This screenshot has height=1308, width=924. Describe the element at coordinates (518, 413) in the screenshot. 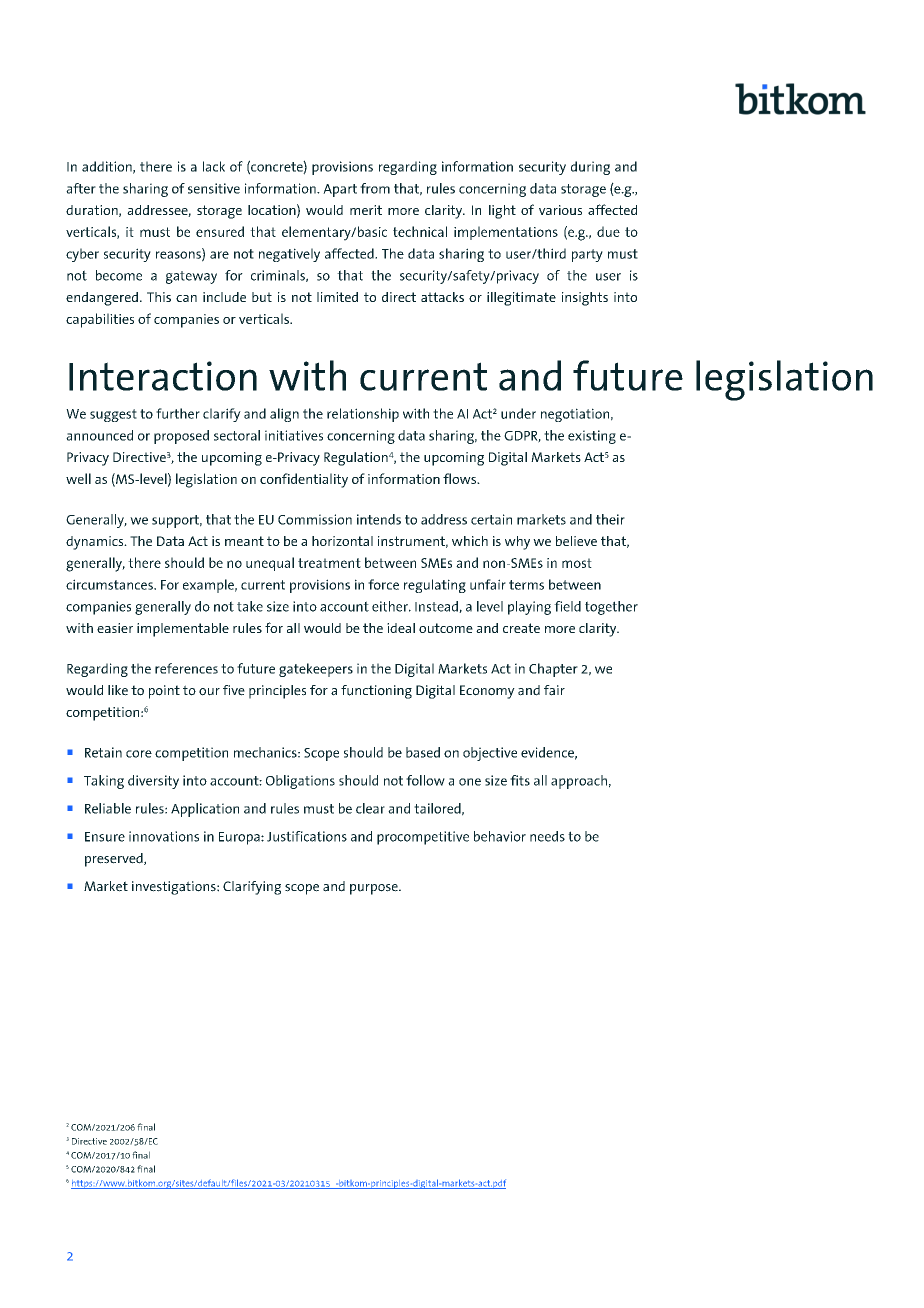

I see `under` at that location.
